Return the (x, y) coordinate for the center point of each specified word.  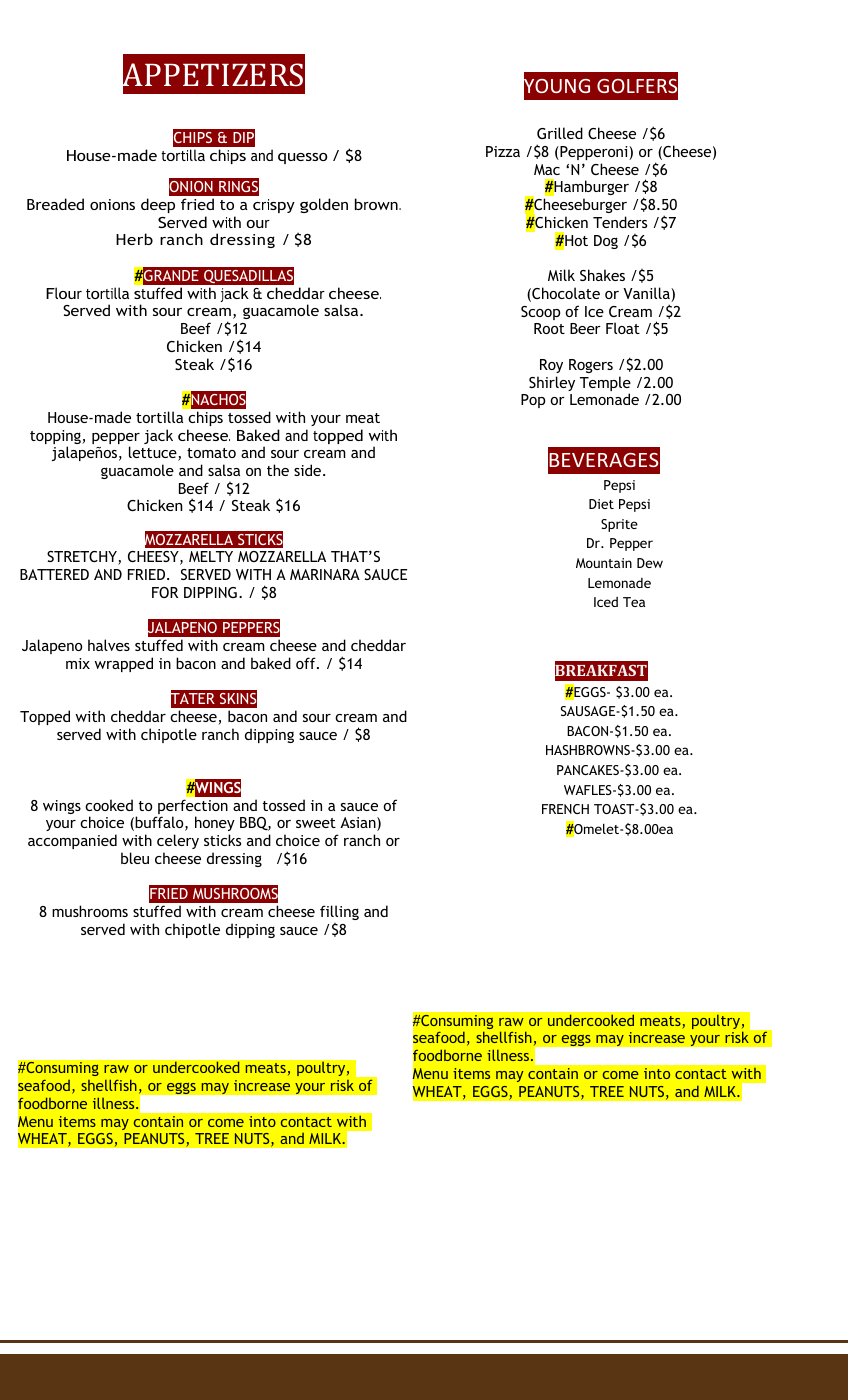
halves (109, 645)
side (307, 470)
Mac (547, 169)
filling (339, 912)
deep (158, 205)
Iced (606, 602)
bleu (135, 858)
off (307, 663)
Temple (605, 385)
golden (324, 205)
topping (56, 438)
